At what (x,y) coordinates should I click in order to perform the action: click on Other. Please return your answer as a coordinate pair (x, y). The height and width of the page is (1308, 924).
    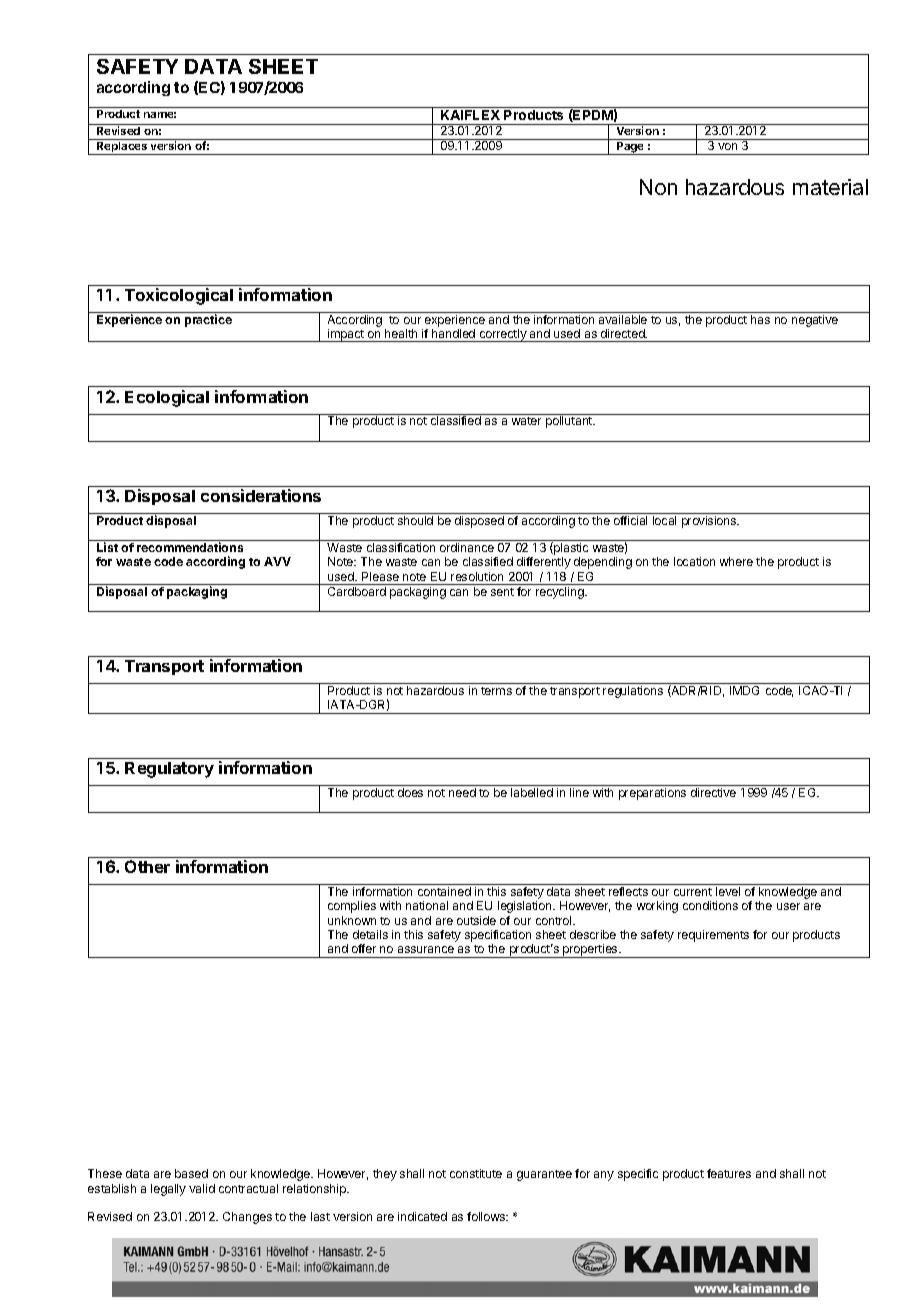
    Looking at the image, I should click on (147, 866).
